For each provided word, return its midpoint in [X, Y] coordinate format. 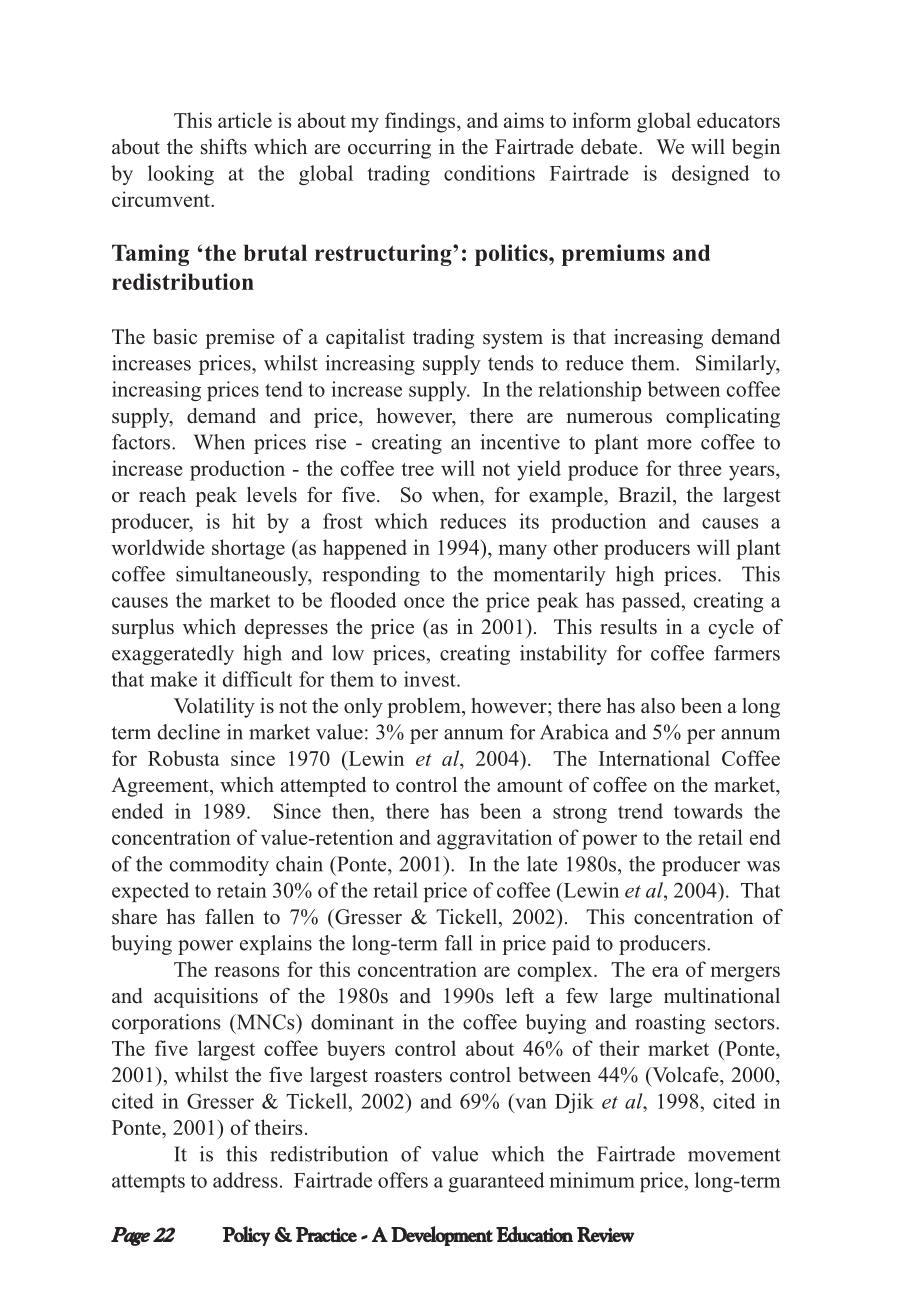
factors [142, 442]
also [658, 706]
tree [417, 469]
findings [421, 122]
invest [431, 679]
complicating [723, 418]
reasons [246, 971]
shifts [224, 147]
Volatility [214, 708]
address [245, 1180]
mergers [745, 974]
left [520, 995]
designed [710, 175]
